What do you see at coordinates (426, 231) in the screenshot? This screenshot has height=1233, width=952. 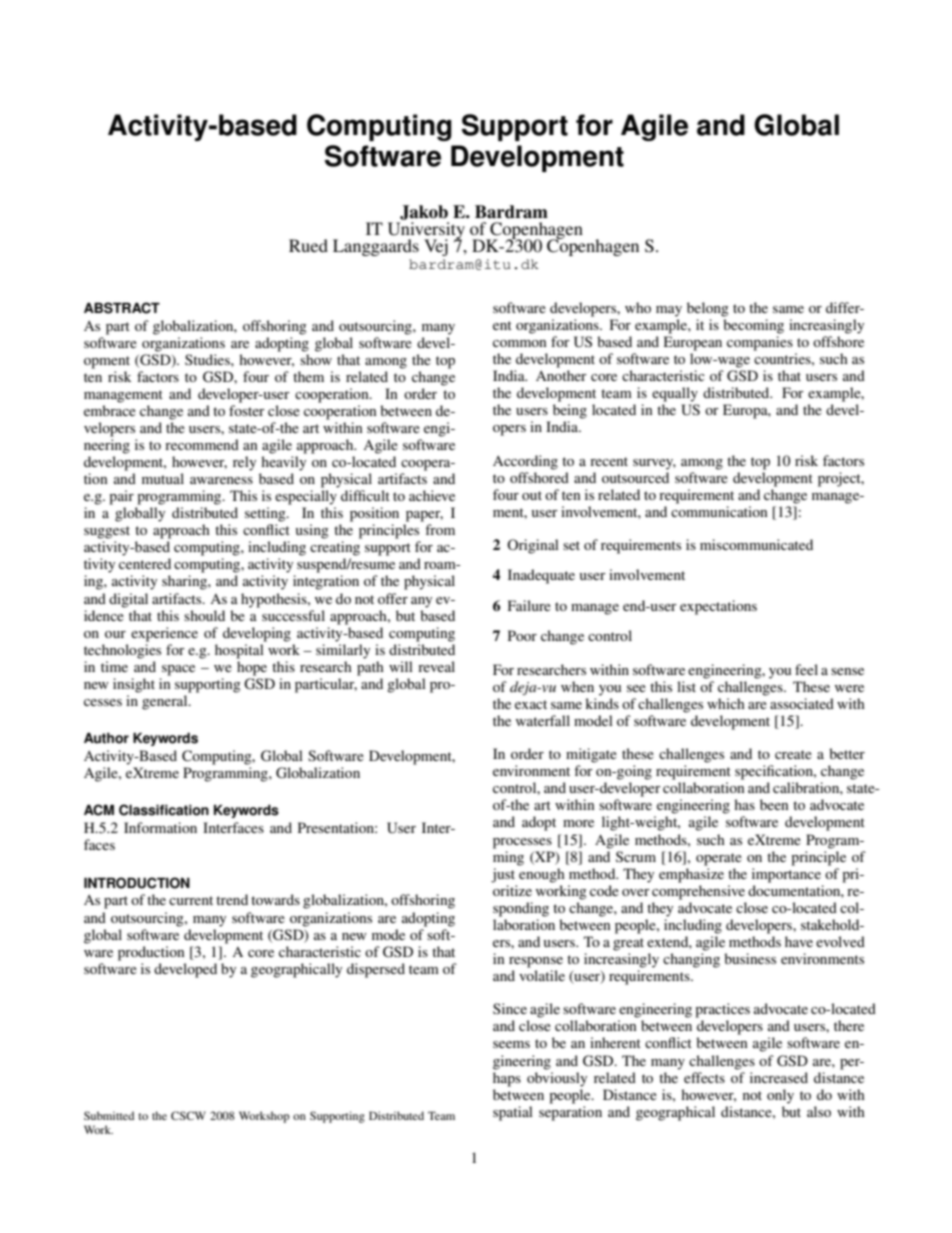 I see `University` at bounding box center [426, 231].
